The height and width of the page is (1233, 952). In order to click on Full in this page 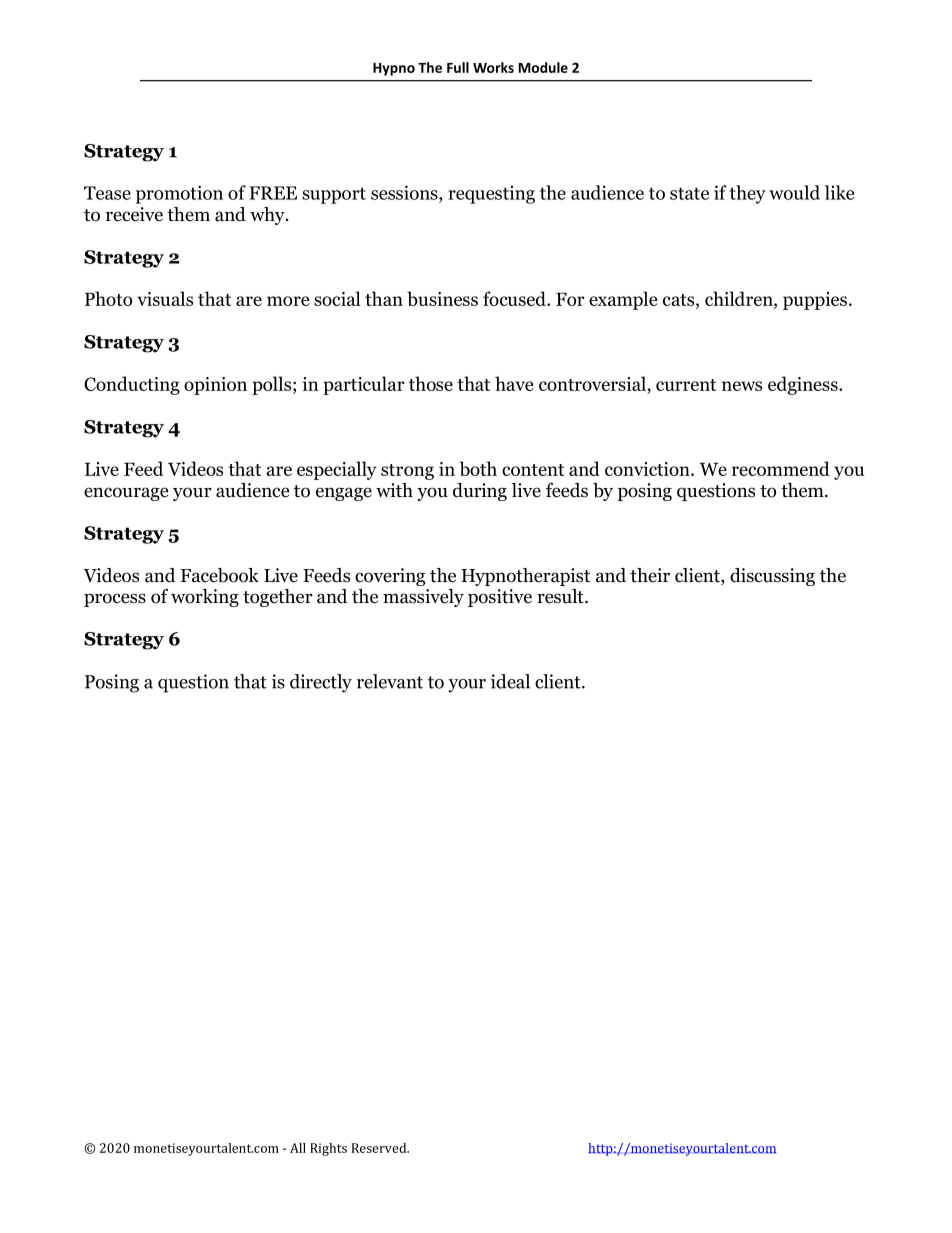, I will do `click(458, 67)`.
